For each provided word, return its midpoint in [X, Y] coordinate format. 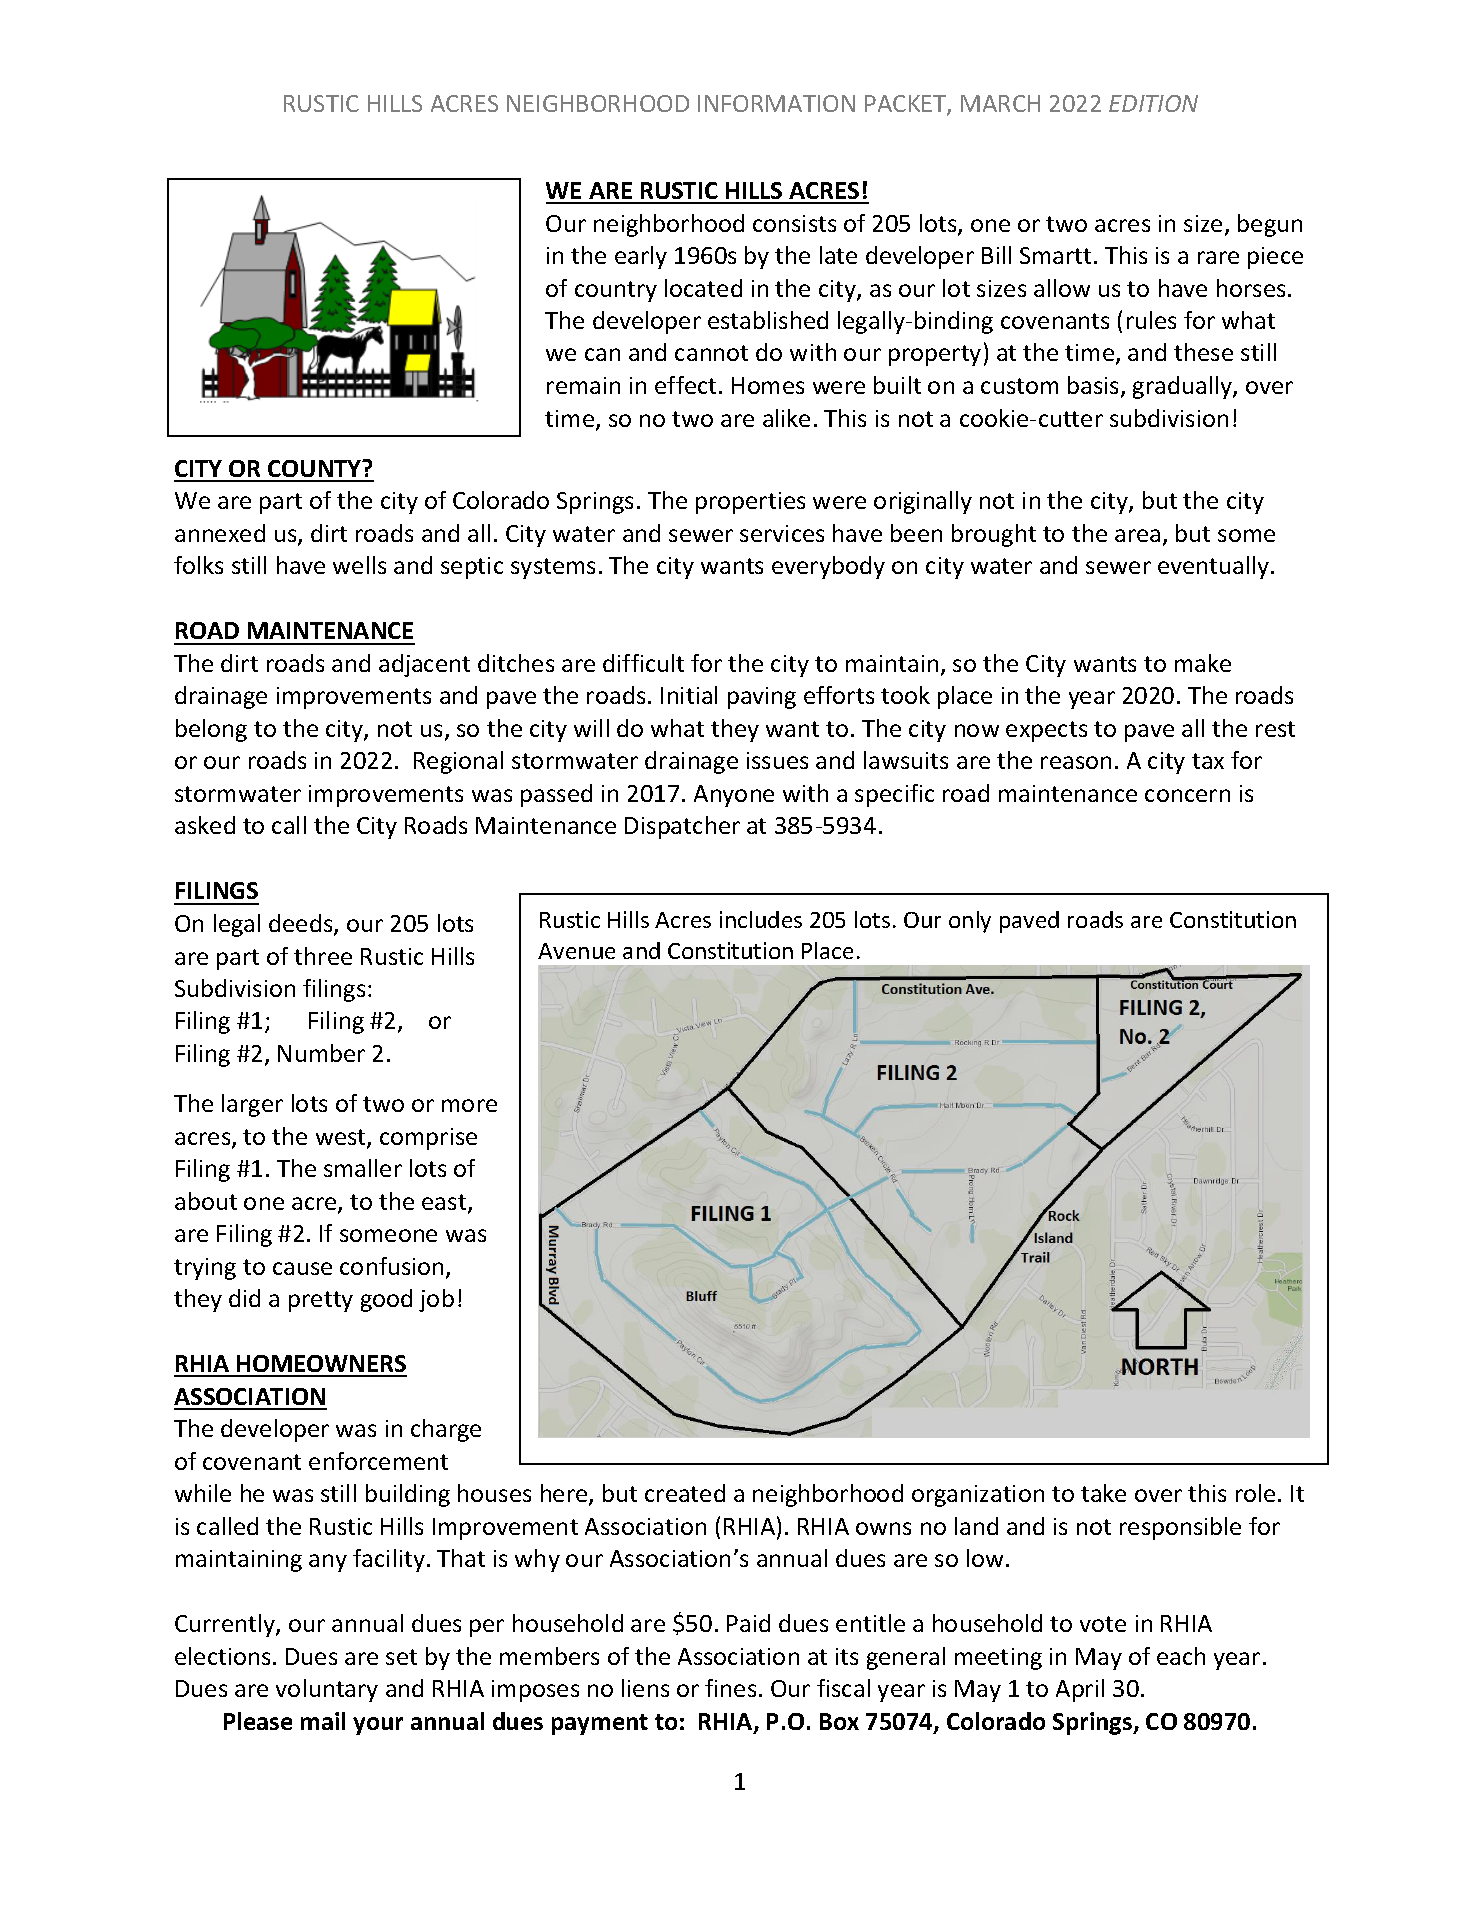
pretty [321, 1301]
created [685, 1493]
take [1103, 1493]
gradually [1183, 387]
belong [211, 730]
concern [1187, 795]
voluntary [327, 1690]
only [970, 922]
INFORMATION [776, 103]
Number [321, 1053]
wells [359, 565]
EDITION [1153, 103]
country [616, 291]
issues [777, 760]
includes [761, 919]
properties [750, 503]
